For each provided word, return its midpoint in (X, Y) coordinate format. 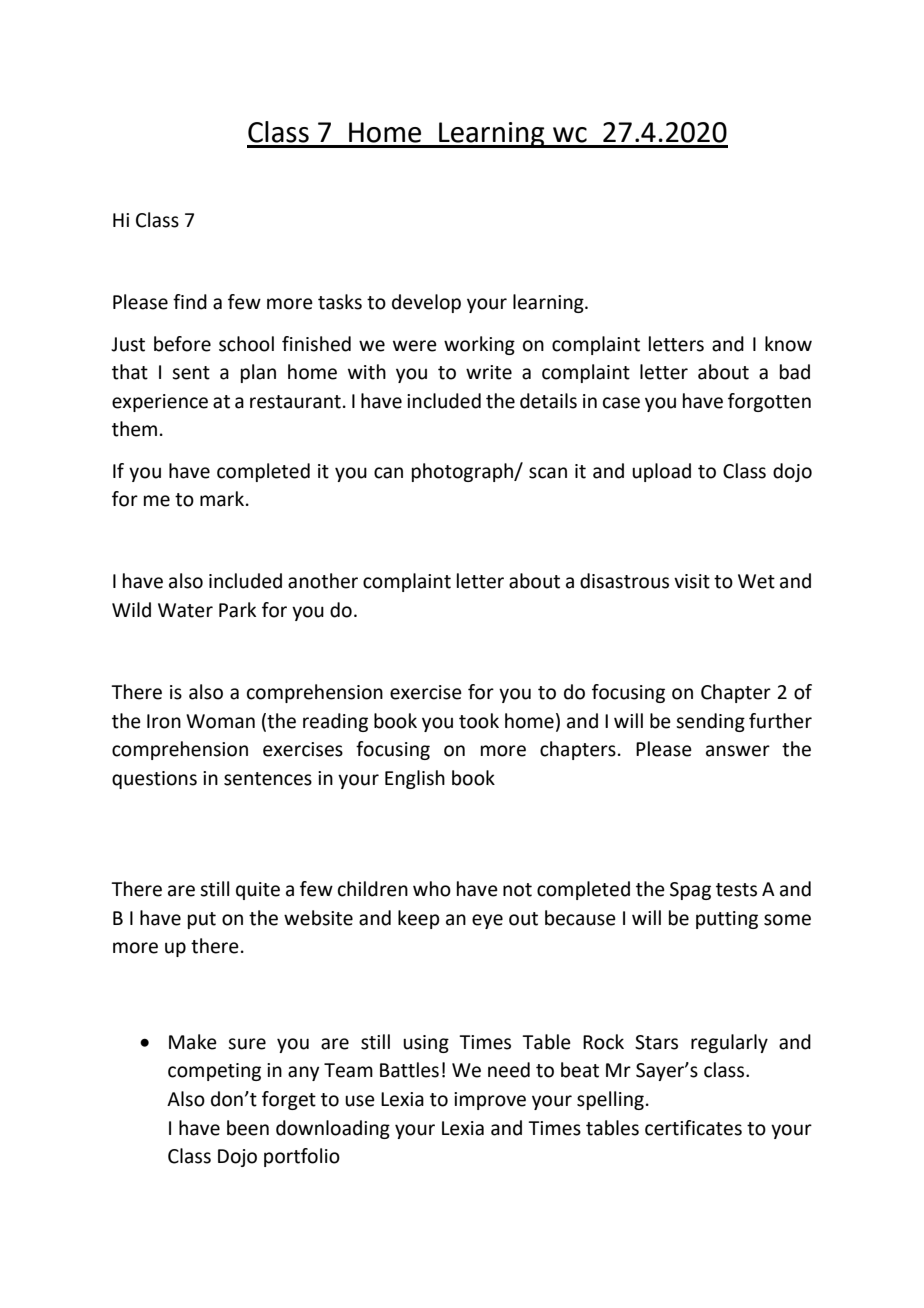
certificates (693, 1128)
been (248, 1128)
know (788, 344)
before (182, 344)
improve (490, 1101)
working (479, 345)
